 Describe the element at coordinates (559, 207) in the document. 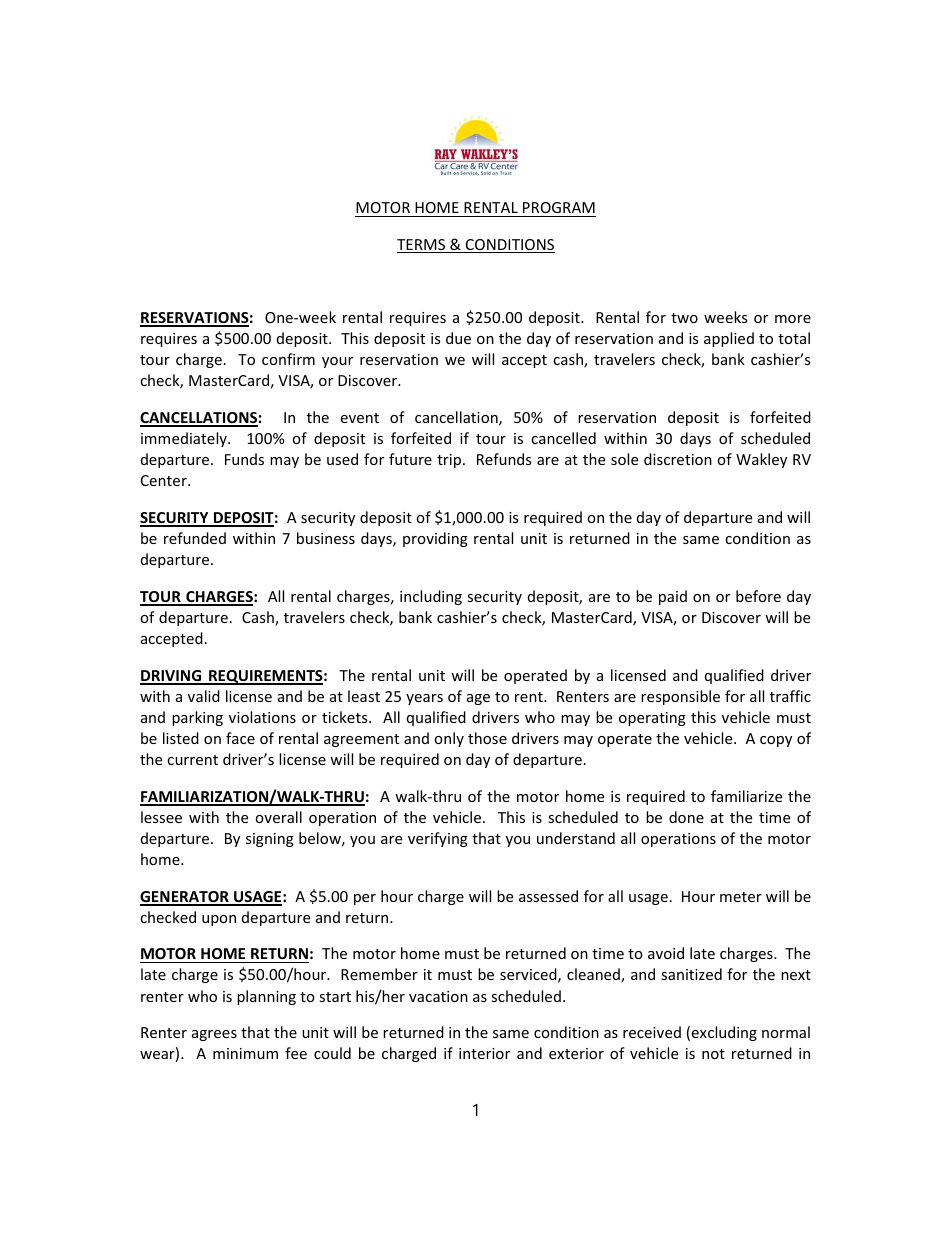

I see `PROGRAM` at that location.
